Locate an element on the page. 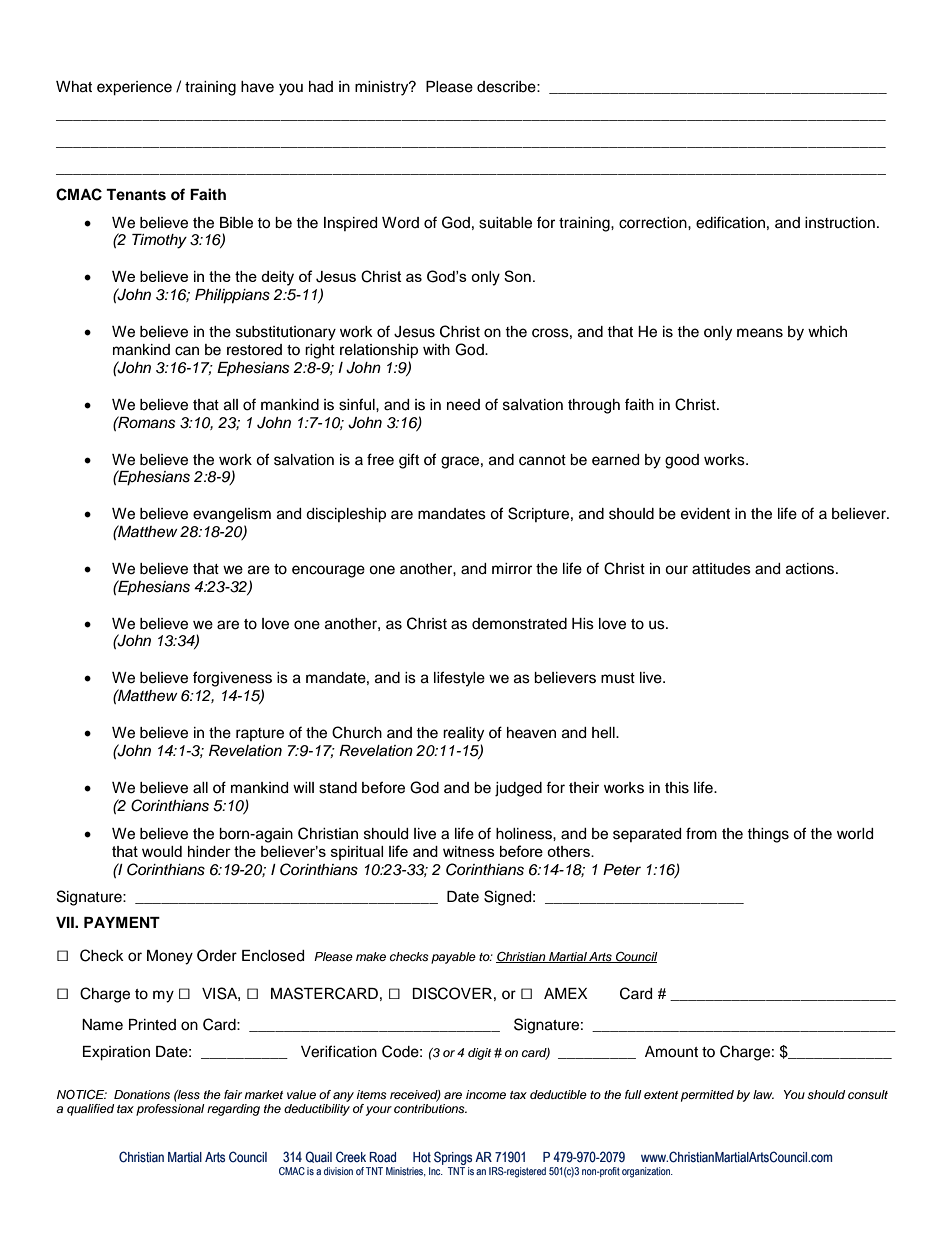 This document has width=952, height=1233. this is located at coordinates (677, 788).
